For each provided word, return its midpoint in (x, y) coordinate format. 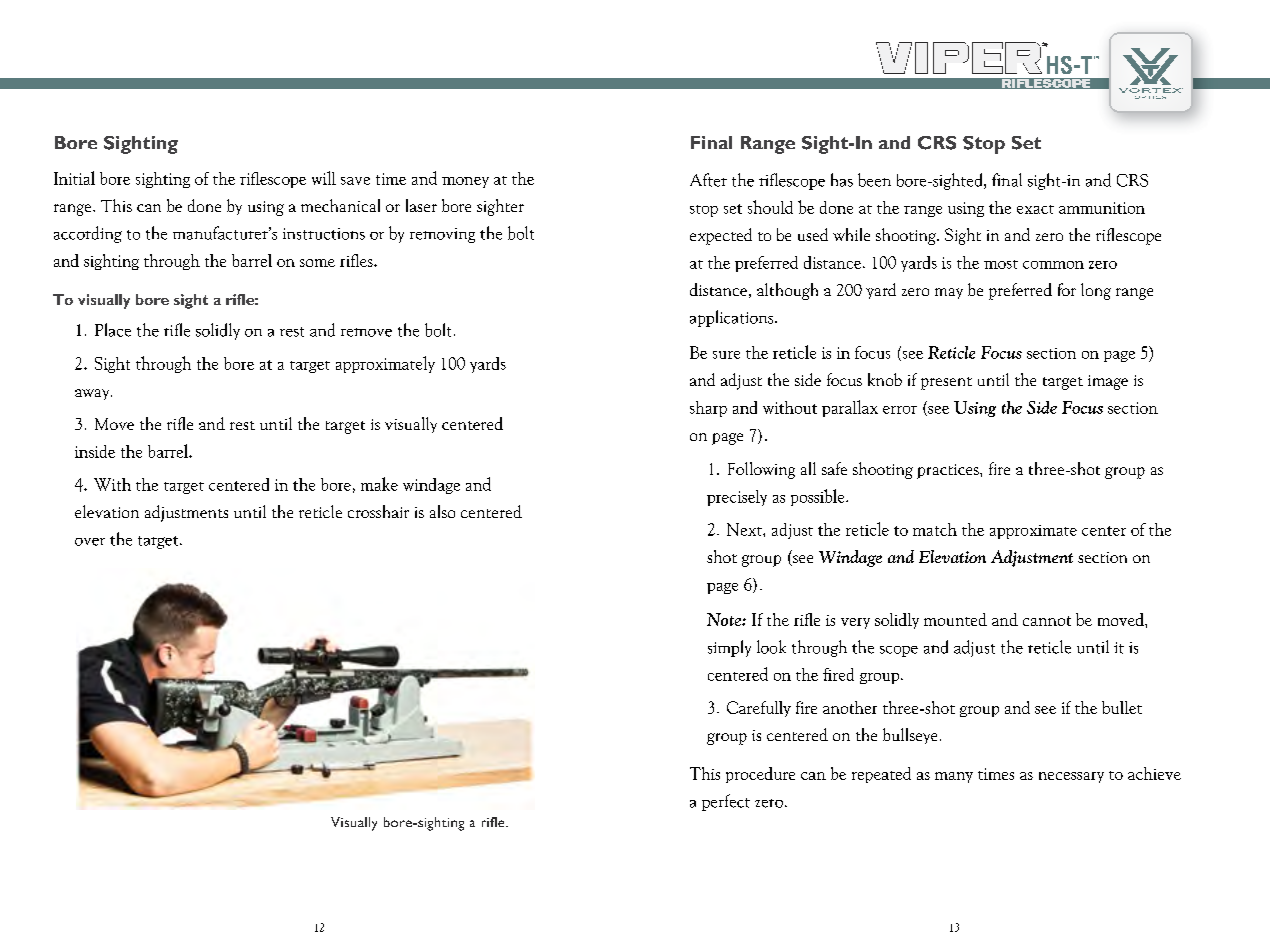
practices (949, 471)
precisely (737, 498)
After (708, 180)
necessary (1071, 777)
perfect (726, 802)
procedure (760, 775)
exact (1035, 209)
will (324, 178)
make (379, 484)
